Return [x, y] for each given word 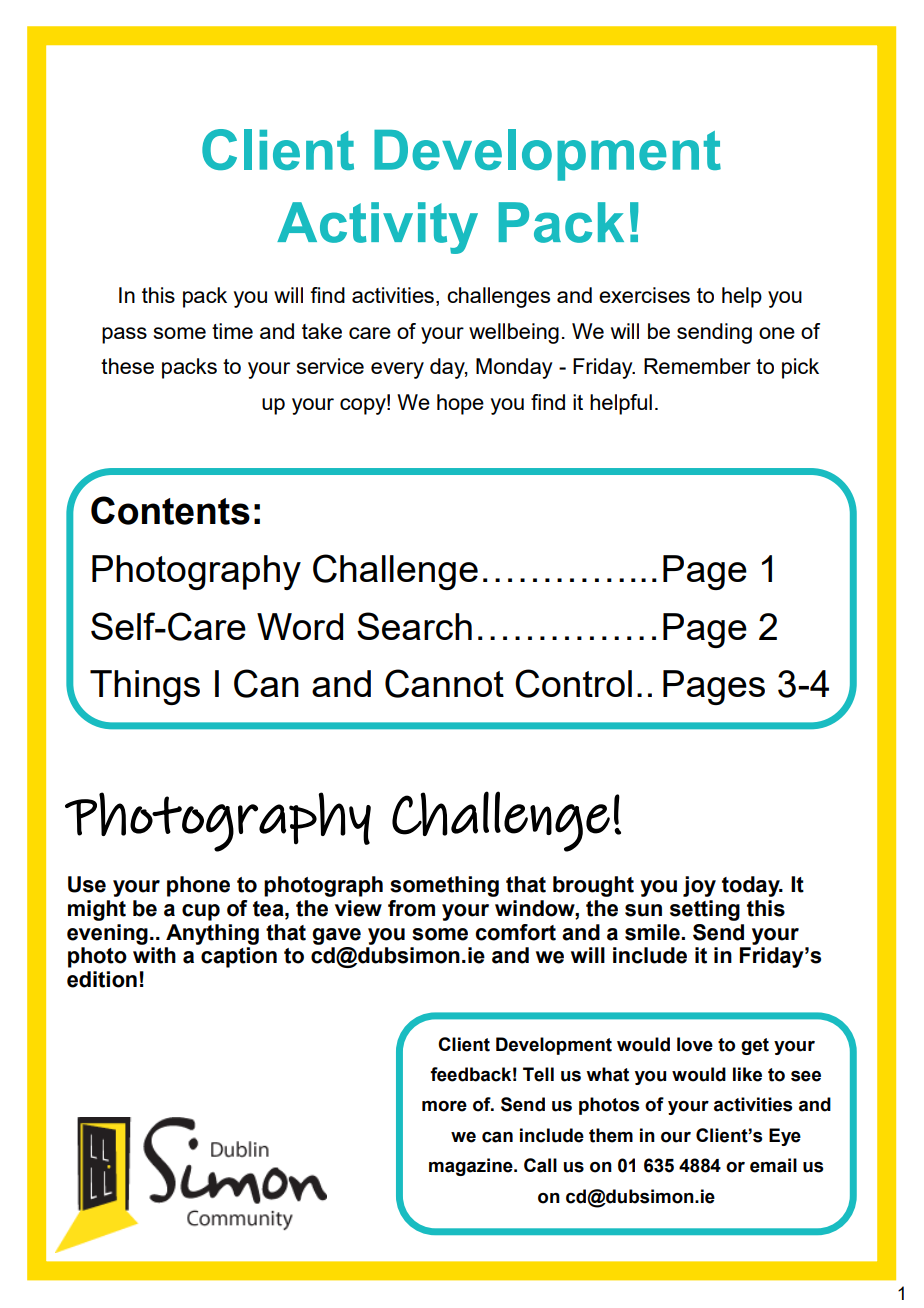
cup [201, 912]
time [232, 331]
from [411, 908]
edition [102, 979]
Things [145, 687]
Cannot [444, 683]
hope [460, 404]
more [444, 1106]
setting [705, 910]
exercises [644, 295]
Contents [170, 510]
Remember [697, 366]
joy [699, 886]
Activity [377, 228]
